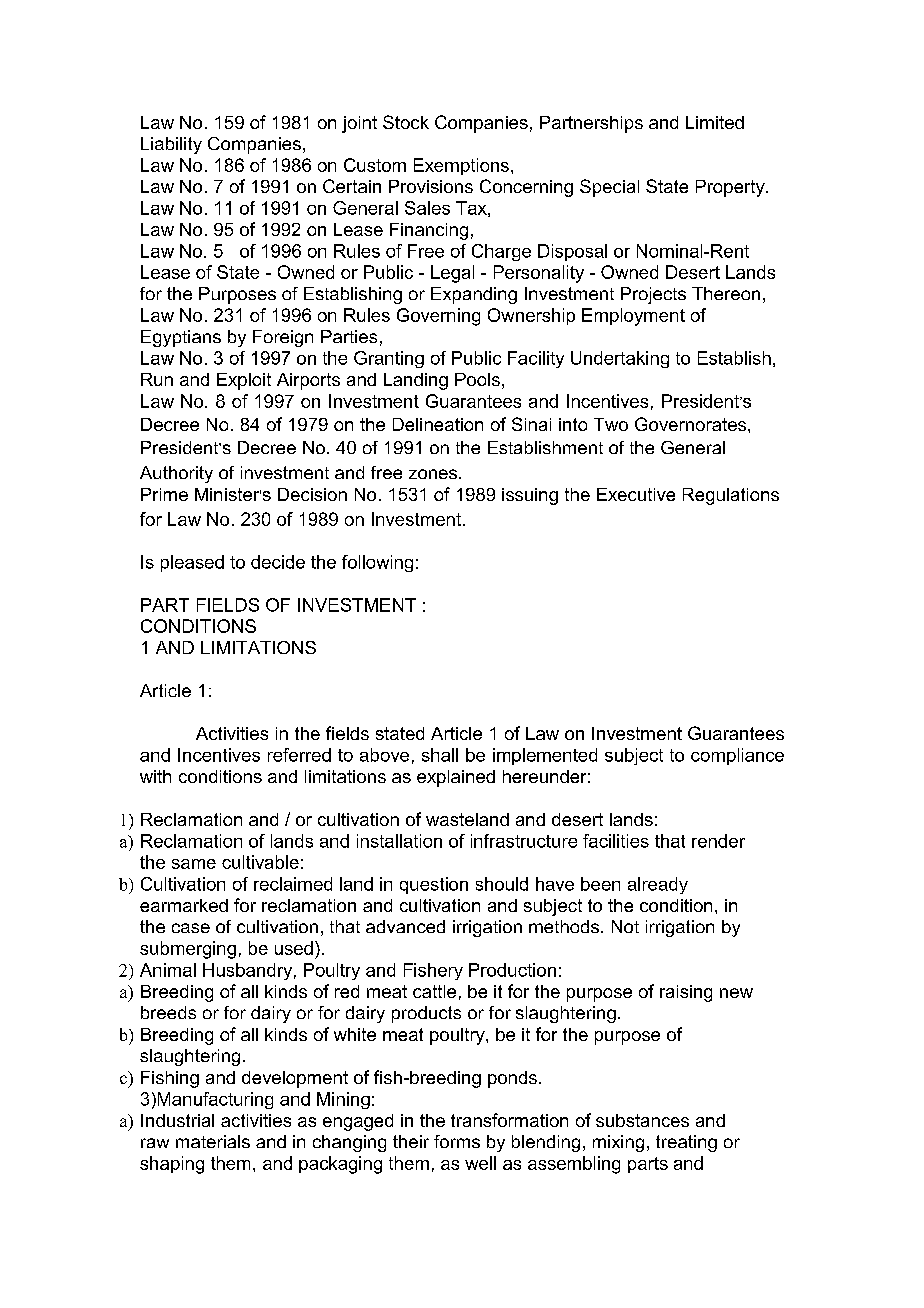 The width and height of the page is (924, 1308). Describe the element at coordinates (457, 1141) in the page. I see `forms` at that location.
